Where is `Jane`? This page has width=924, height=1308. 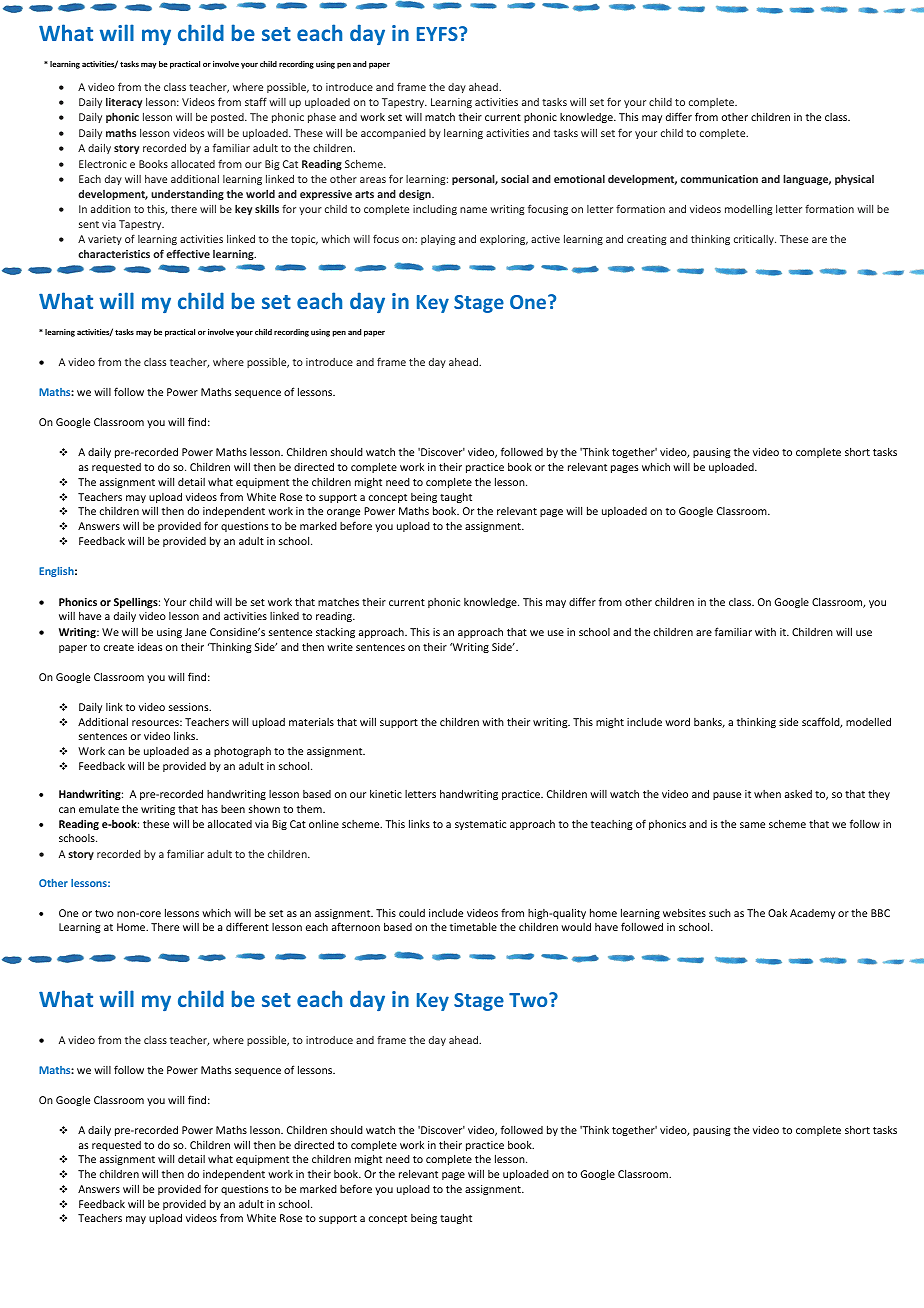 Jane is located at coordinates (195, 632).
